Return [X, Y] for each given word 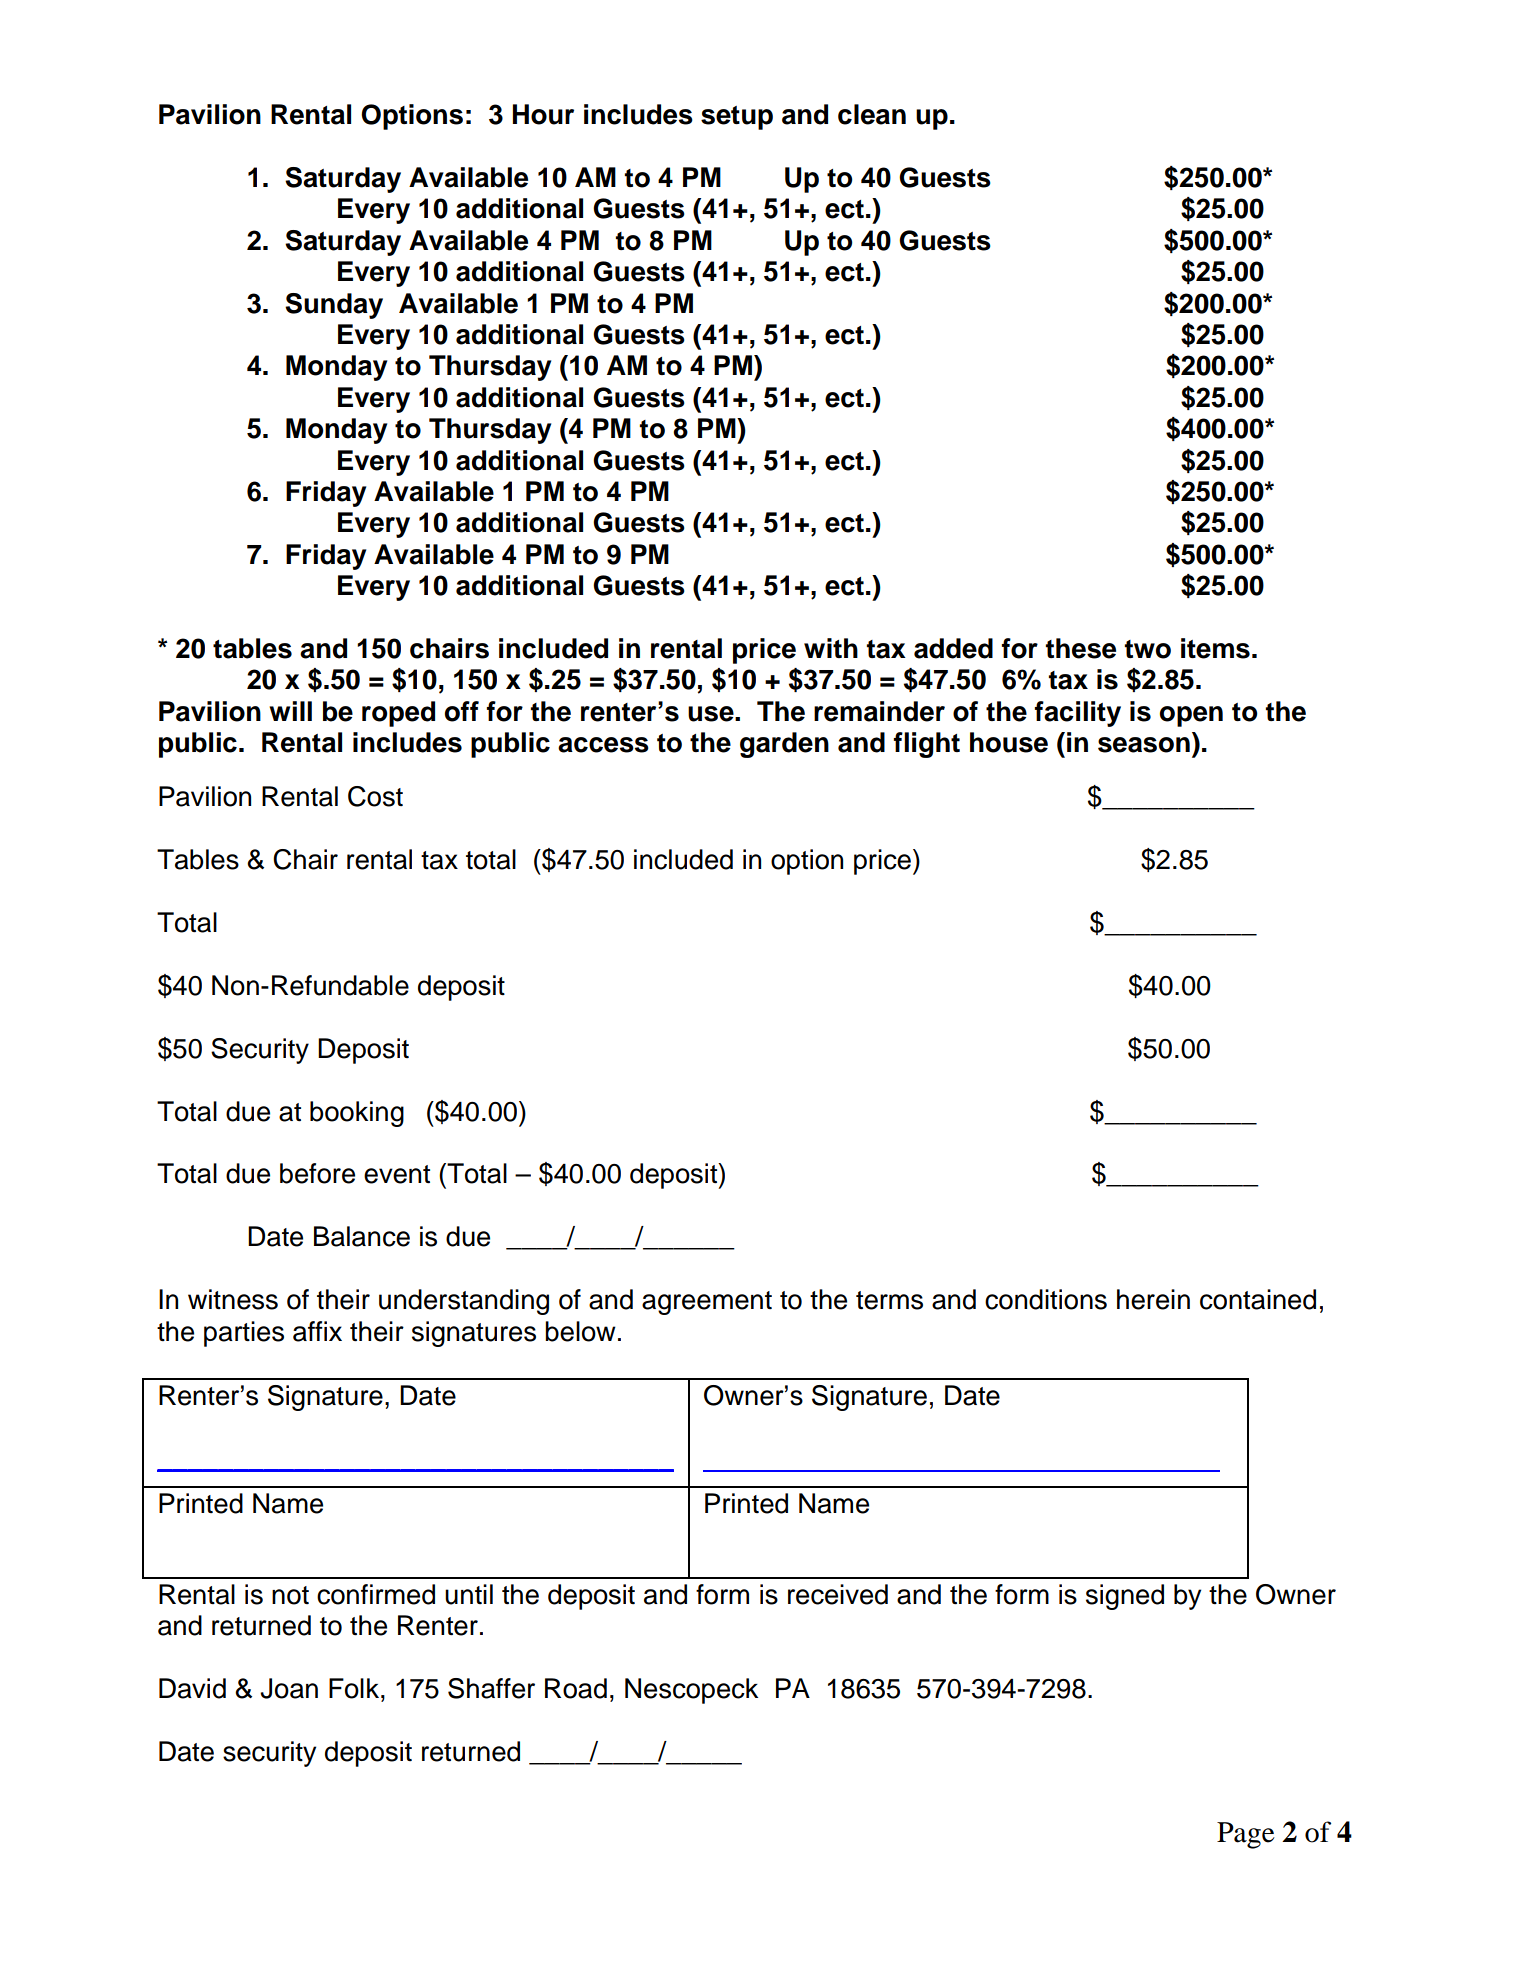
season [1144, 745]
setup [737, 118]
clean [872, 114]
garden [784, 745]
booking [357, 1114]
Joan [289, 1688]
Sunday [334, 306]
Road [576, 1688]
